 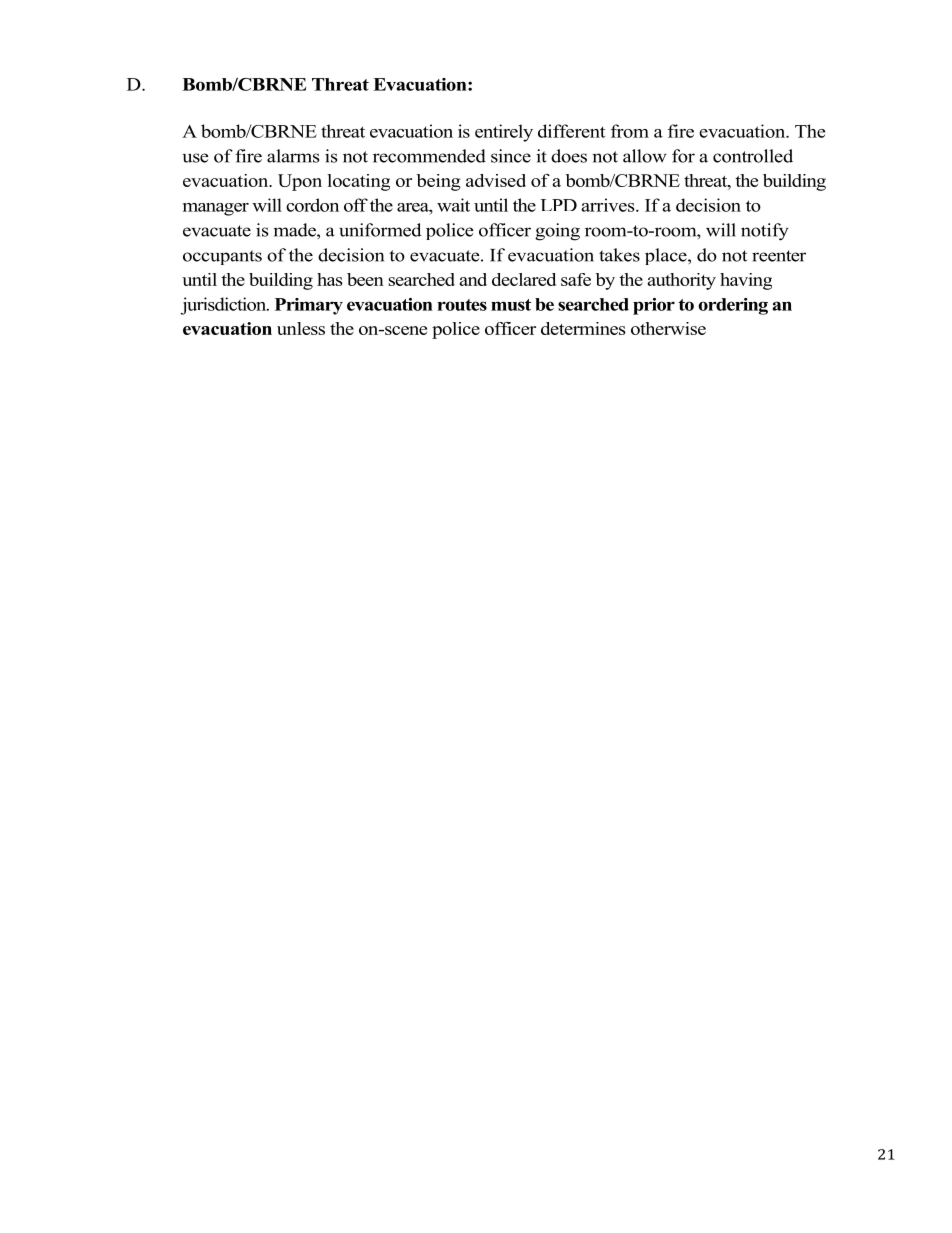 I want to click on from, so click(x=630, y=131).
